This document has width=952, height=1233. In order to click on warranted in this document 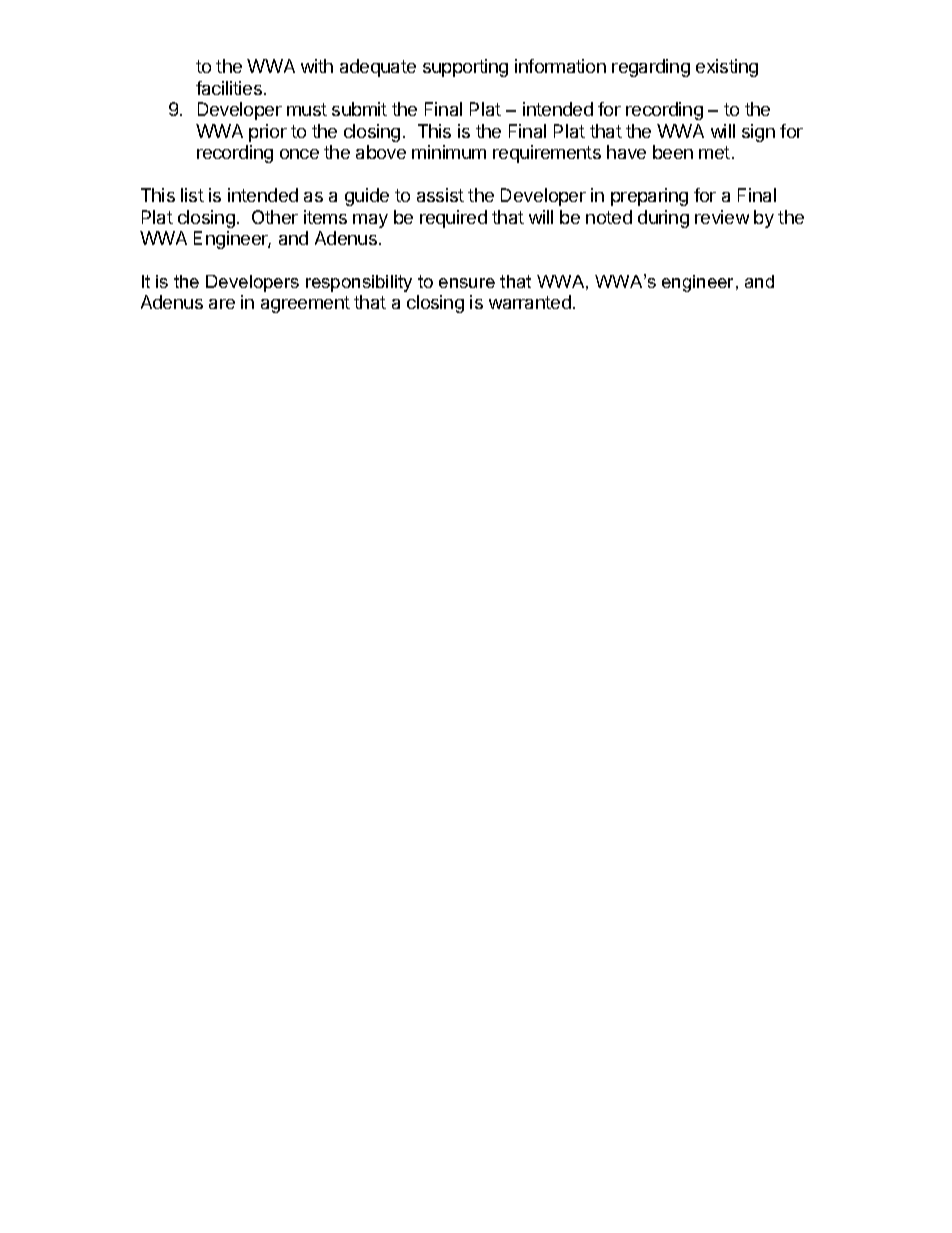, I will do `click(530, 302)`.
